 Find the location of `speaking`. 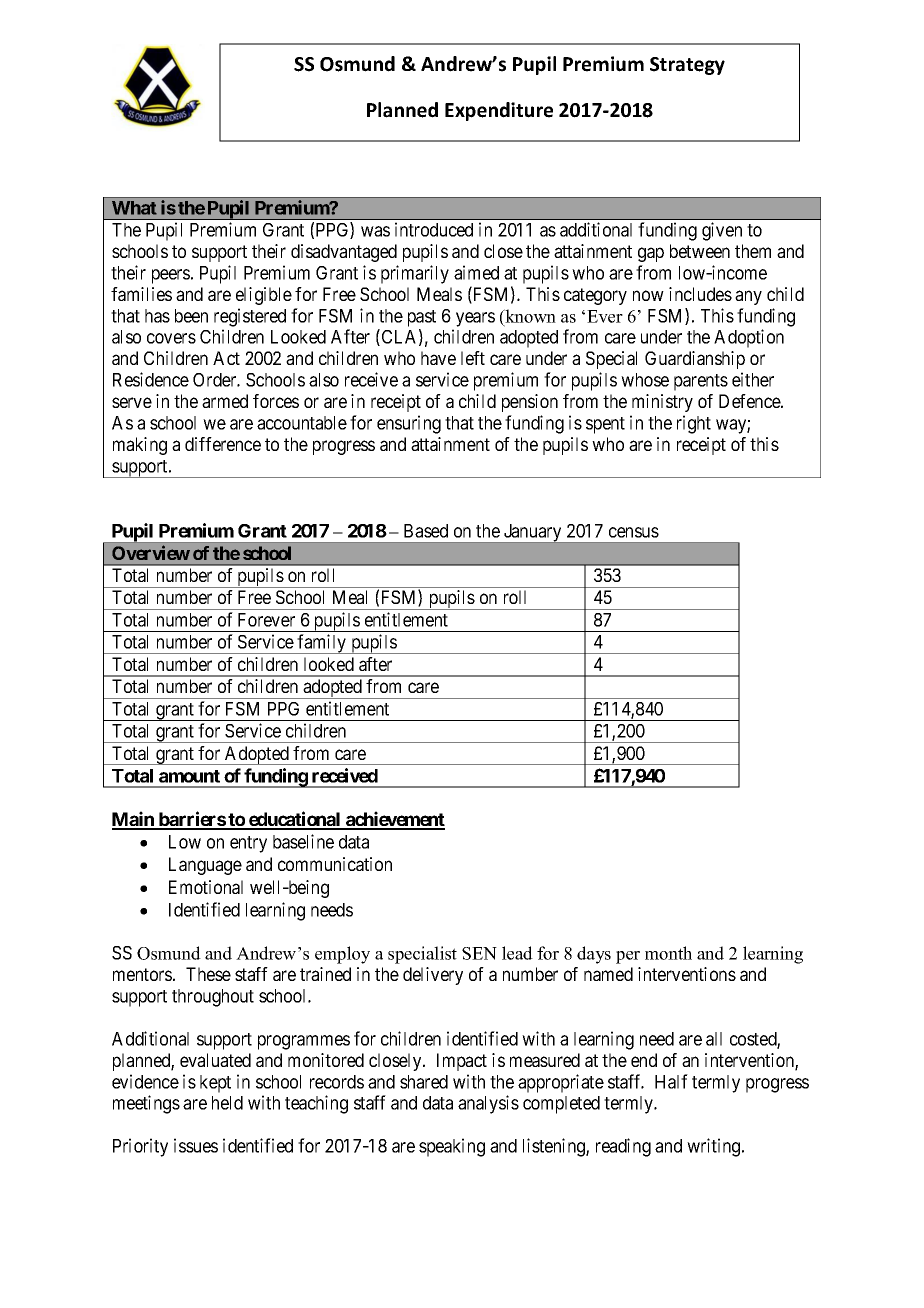

speaking is located at coordinates (452, 1147).
